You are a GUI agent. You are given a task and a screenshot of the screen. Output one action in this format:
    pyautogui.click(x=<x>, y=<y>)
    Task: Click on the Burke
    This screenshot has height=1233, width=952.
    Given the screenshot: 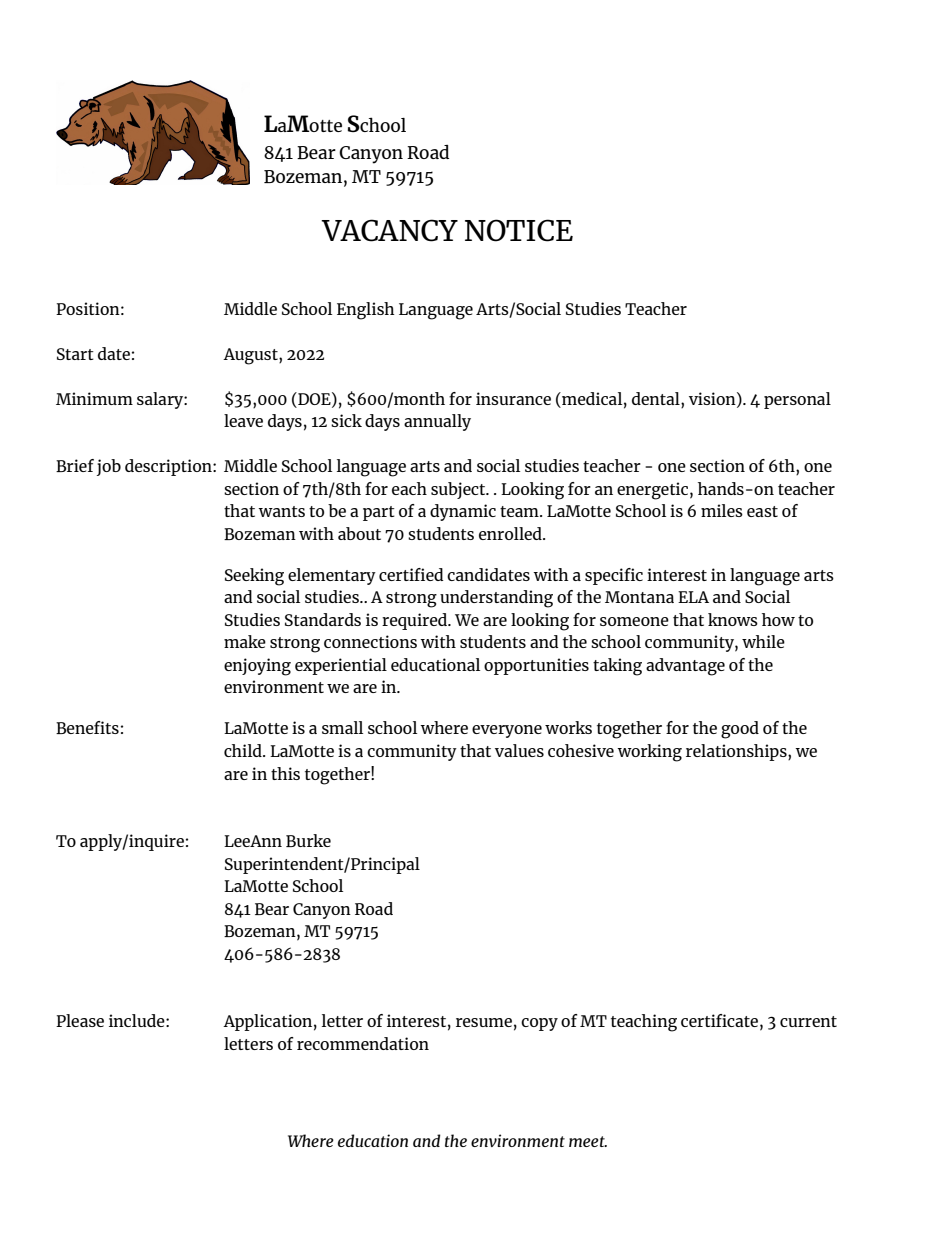 What is the action you would take?
    pyautogui.click(x=308, y=840)
